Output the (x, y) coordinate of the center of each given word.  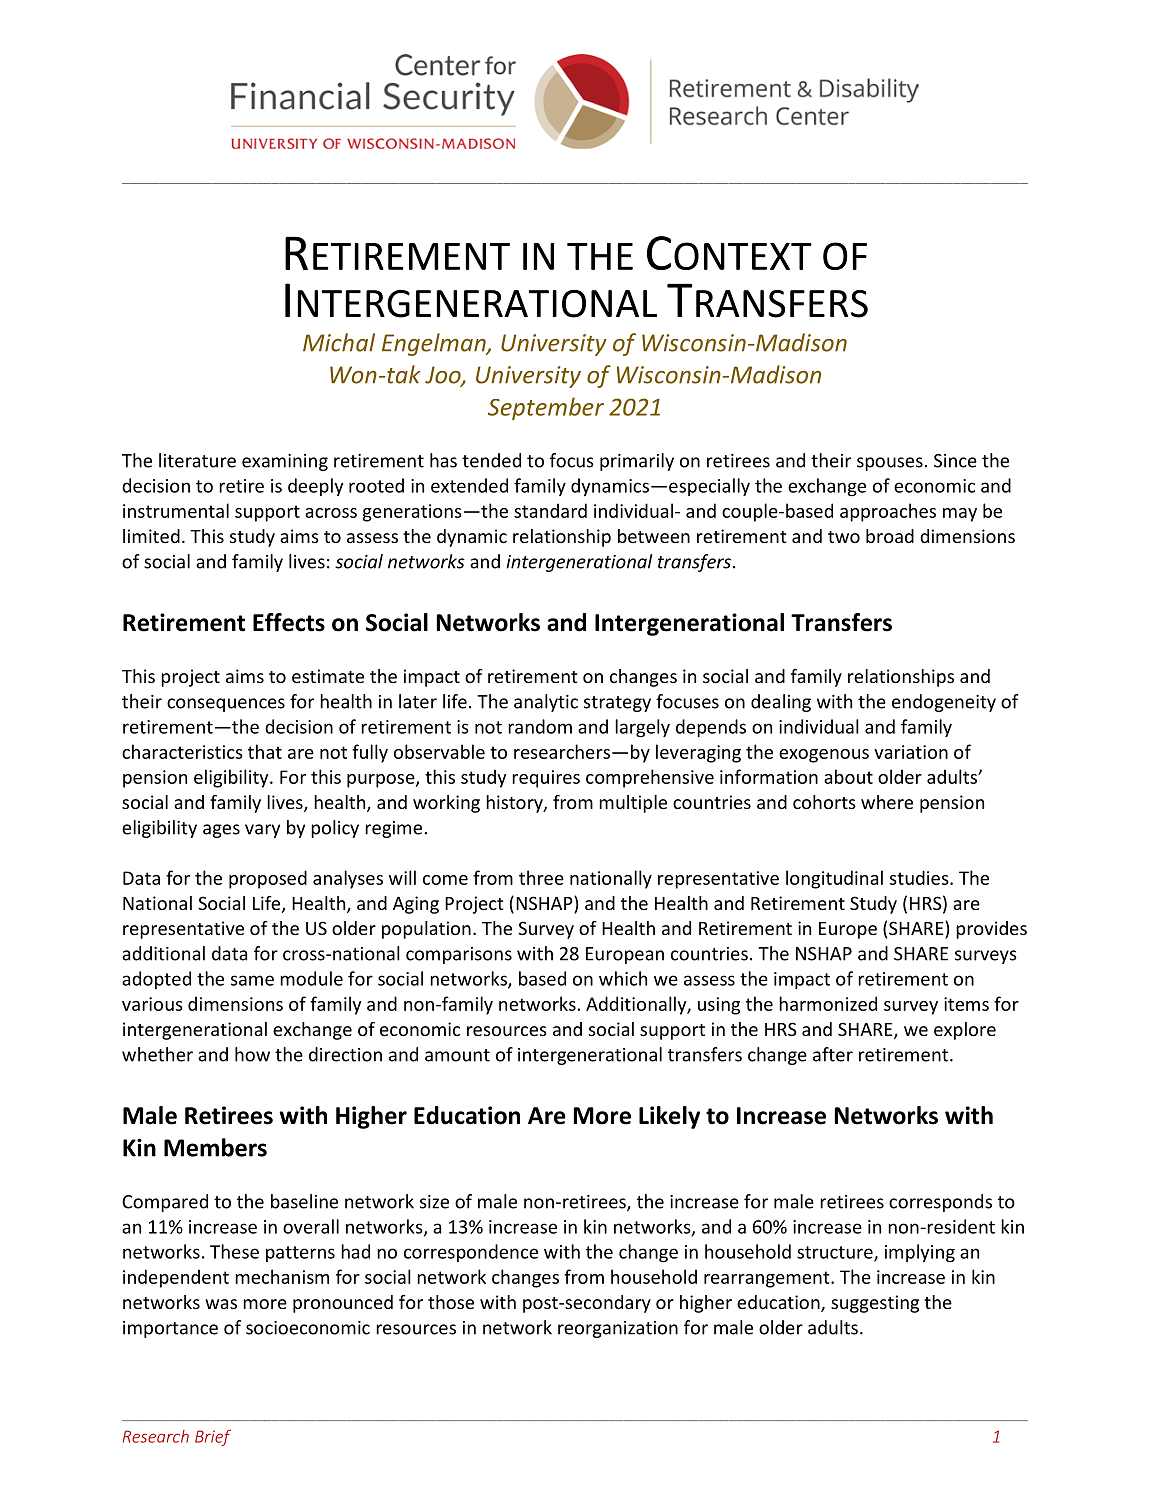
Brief (213, 1437)
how (252, 1054)
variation (911, 752)
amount (457, 1055)
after (833, 1054)
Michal (339, 342)
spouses (890, 464)
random (540, 726)
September (546, 408)
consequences (226, 705)
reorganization (618, 1329)
